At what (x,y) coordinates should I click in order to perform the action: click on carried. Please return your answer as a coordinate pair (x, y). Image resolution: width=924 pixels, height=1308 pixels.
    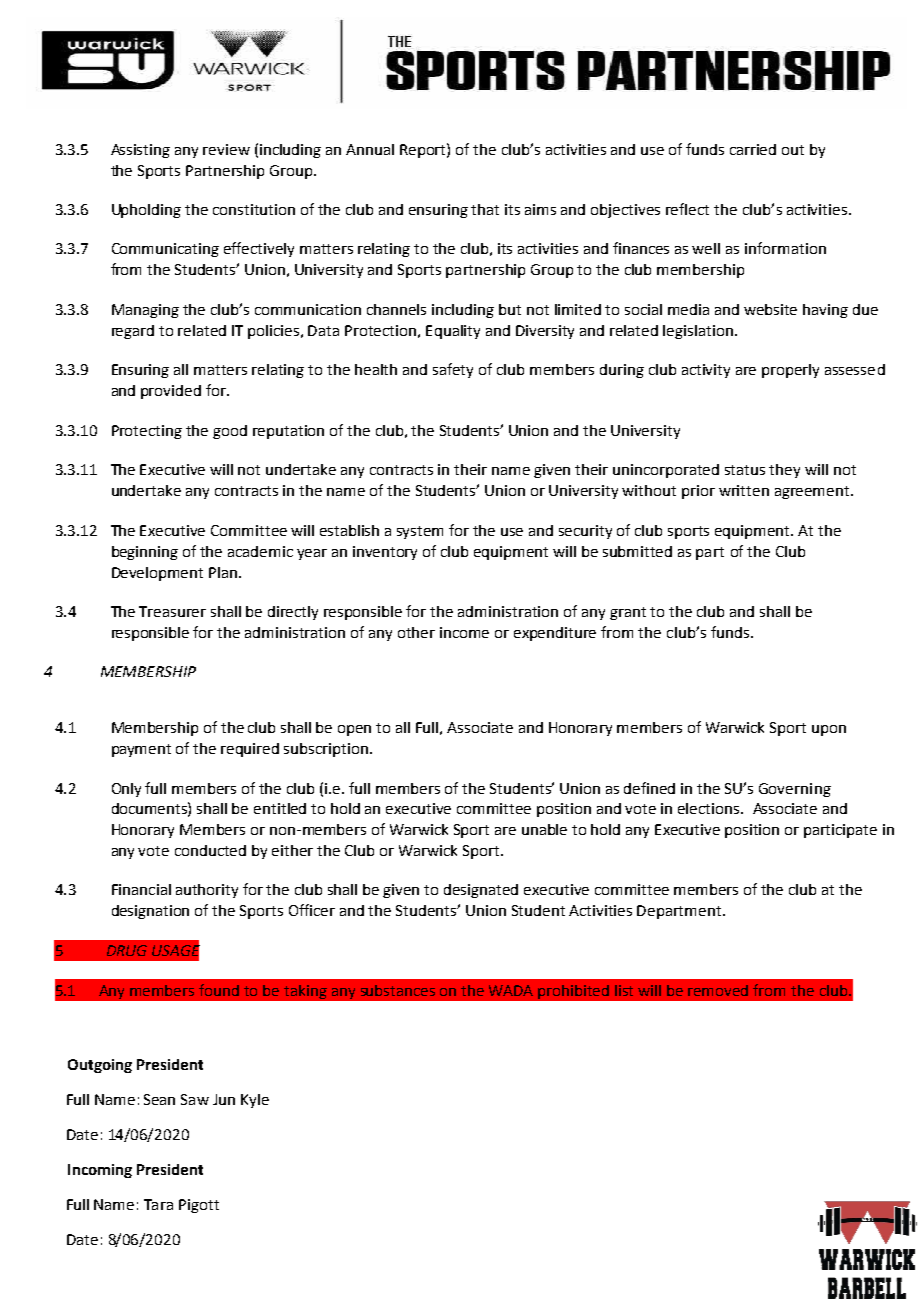
    Looking at the image, I should click on (753, 149).
